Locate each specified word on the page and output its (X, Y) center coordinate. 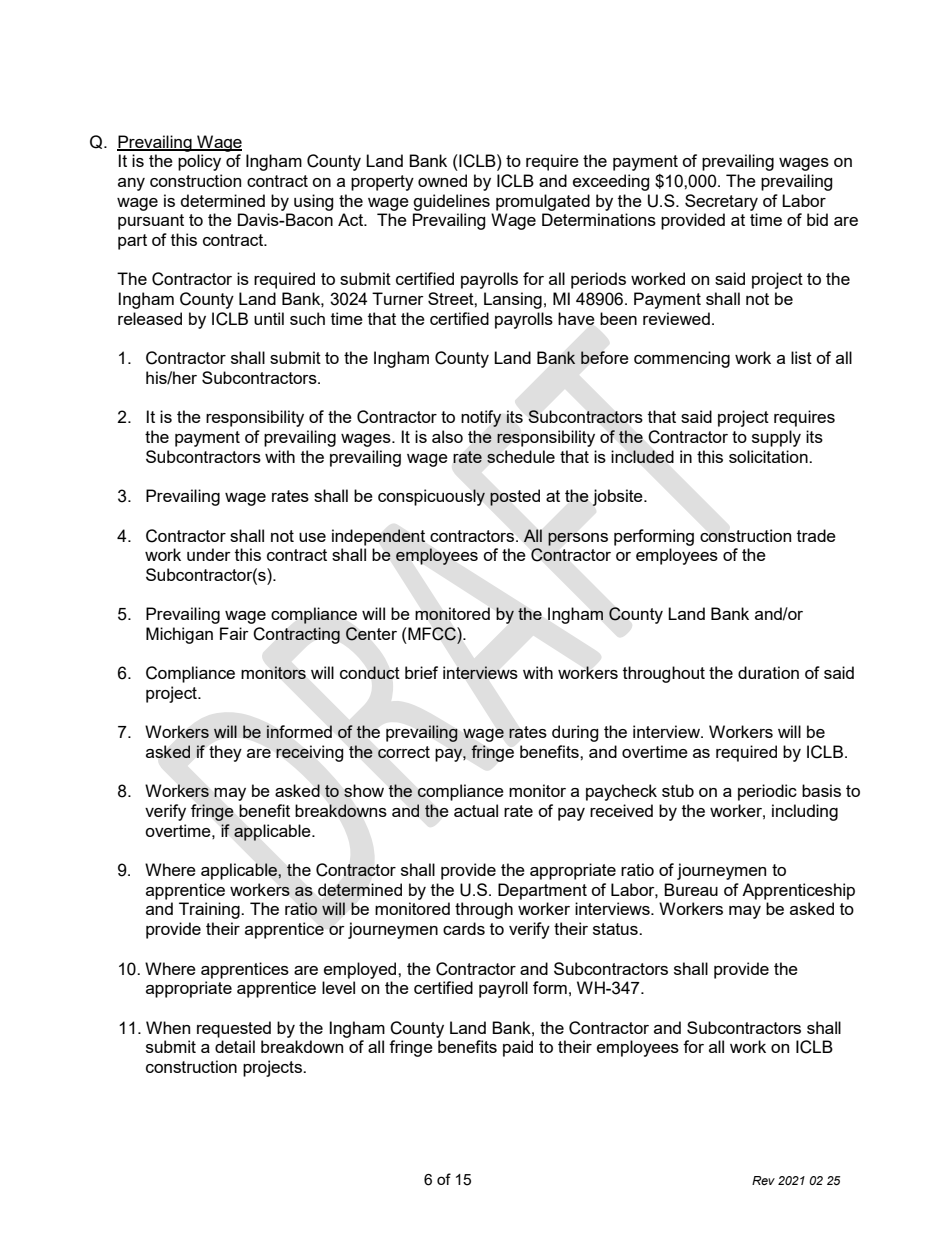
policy (199, 162)
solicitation (769, 456)
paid (518, 1048)
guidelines (451, 202)
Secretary (721, 202)
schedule (521, 456)
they (225, 753)
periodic (767, 792)
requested (234, 1029)
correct (404, 752)
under (209, 554)
